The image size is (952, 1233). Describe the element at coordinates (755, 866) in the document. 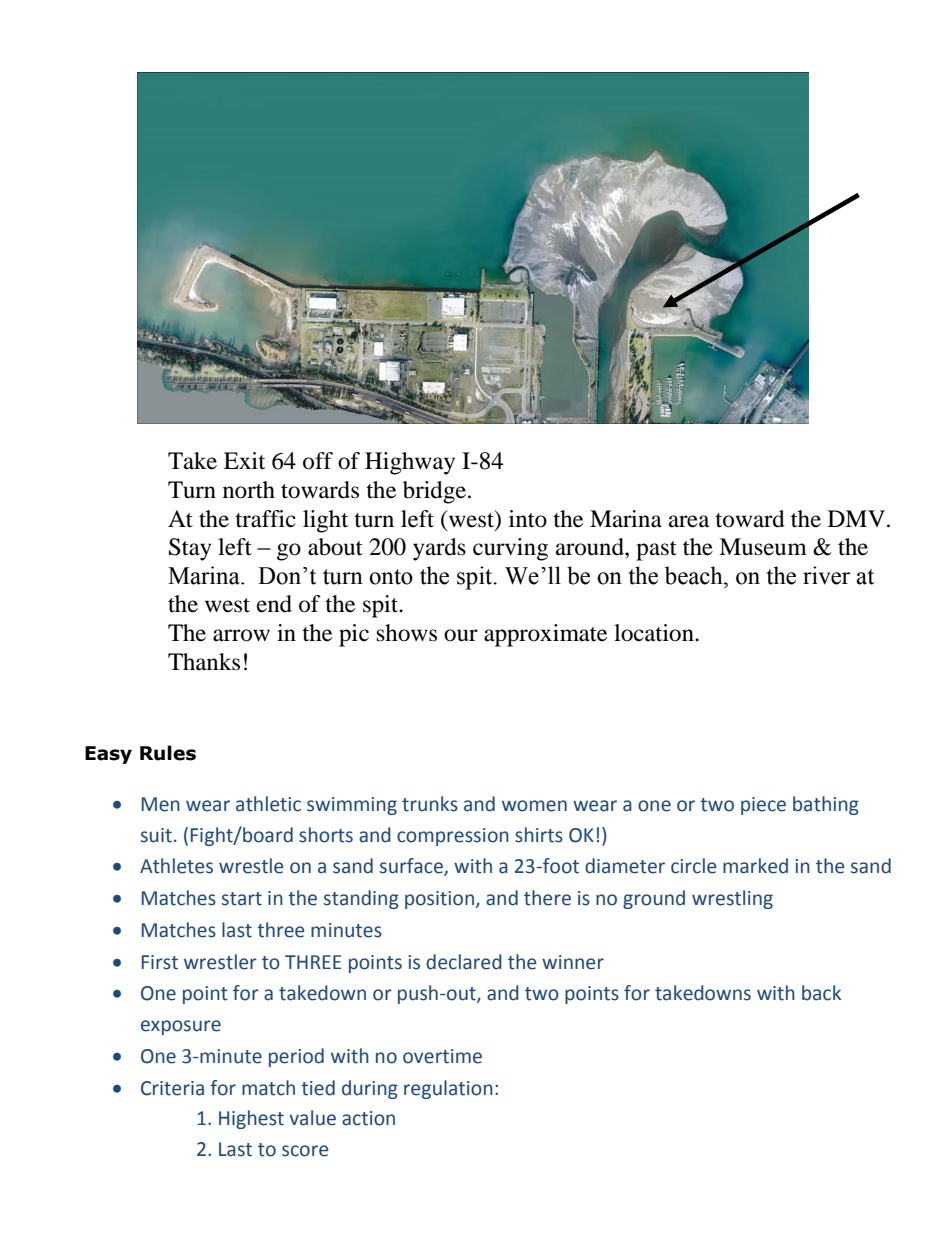

I see `marked` at that location.
